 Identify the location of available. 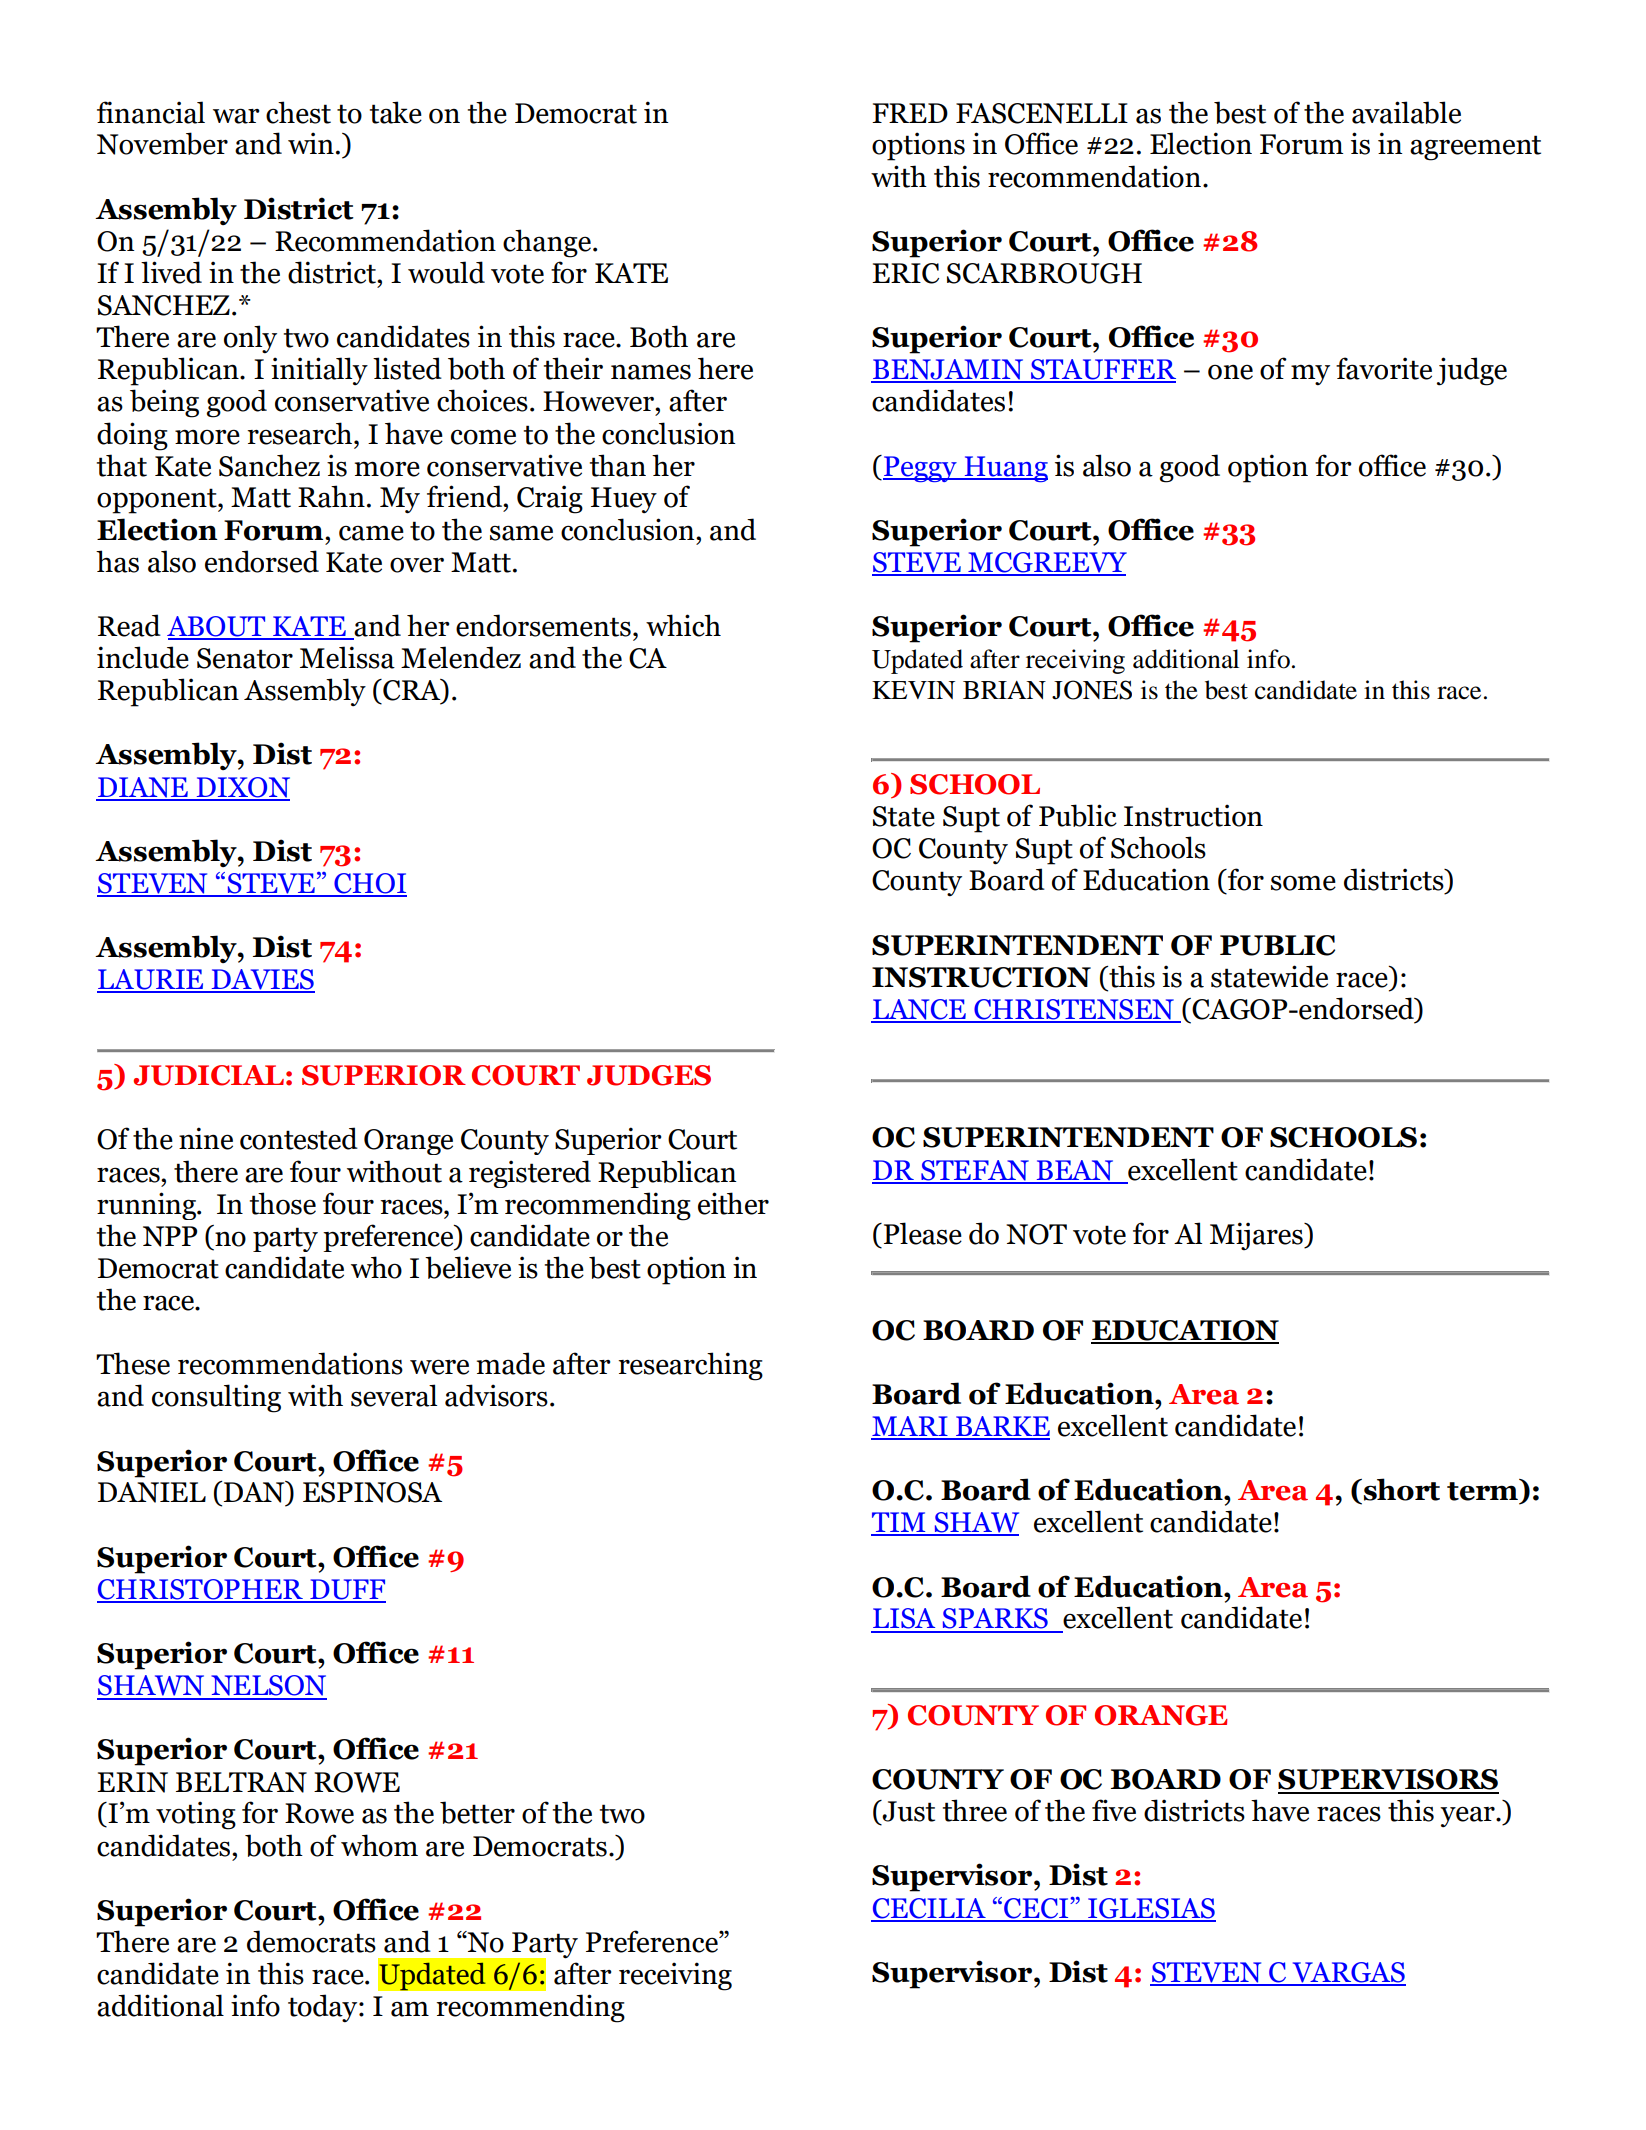
(1406, 112).
